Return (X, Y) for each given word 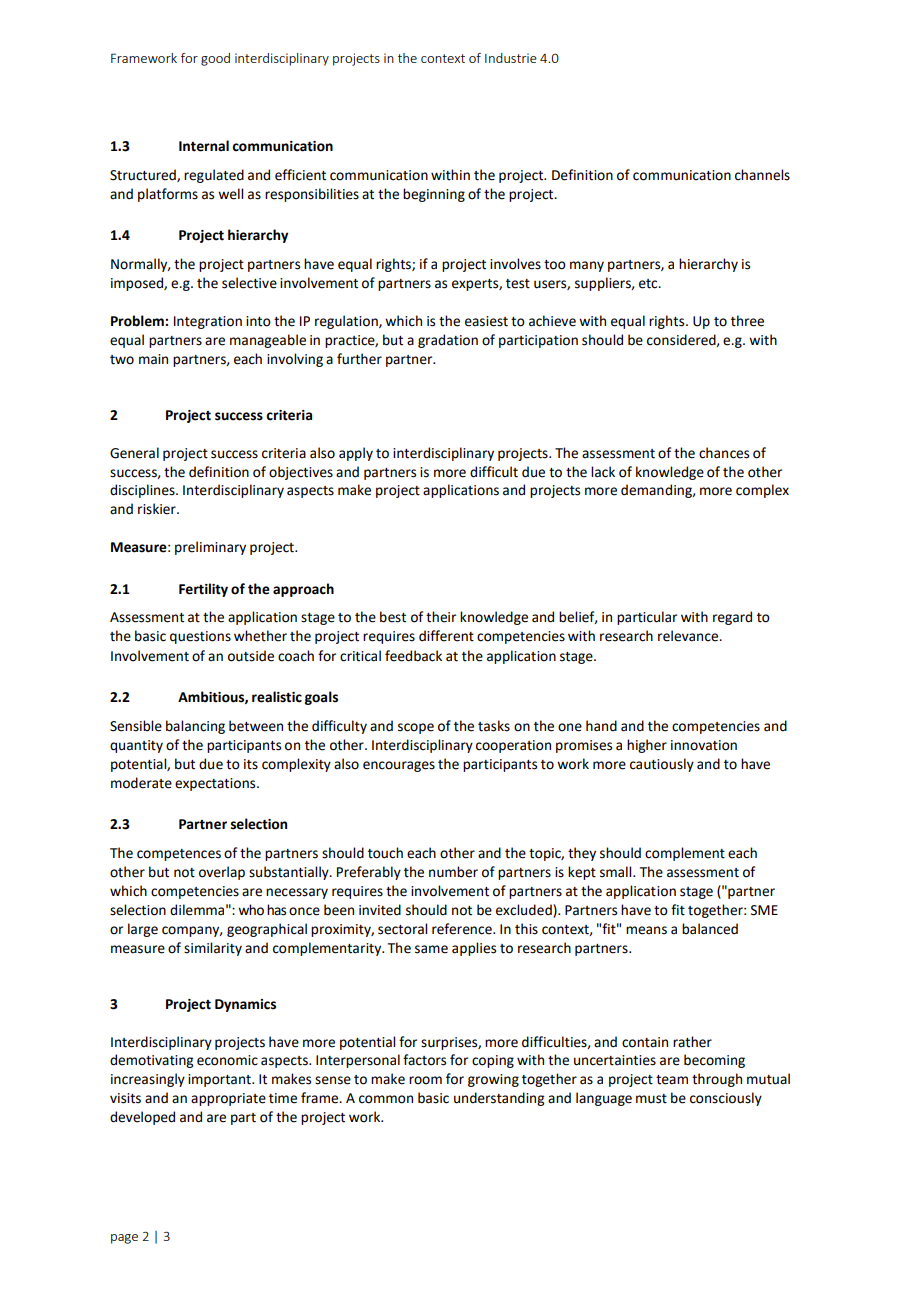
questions (200, 637)
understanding (499, 1099)
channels (762, 175)
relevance (689, 636)
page (124, 1239)
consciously (726, 1099)
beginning (434, 195)
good (215, 59)
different (446, 636)
